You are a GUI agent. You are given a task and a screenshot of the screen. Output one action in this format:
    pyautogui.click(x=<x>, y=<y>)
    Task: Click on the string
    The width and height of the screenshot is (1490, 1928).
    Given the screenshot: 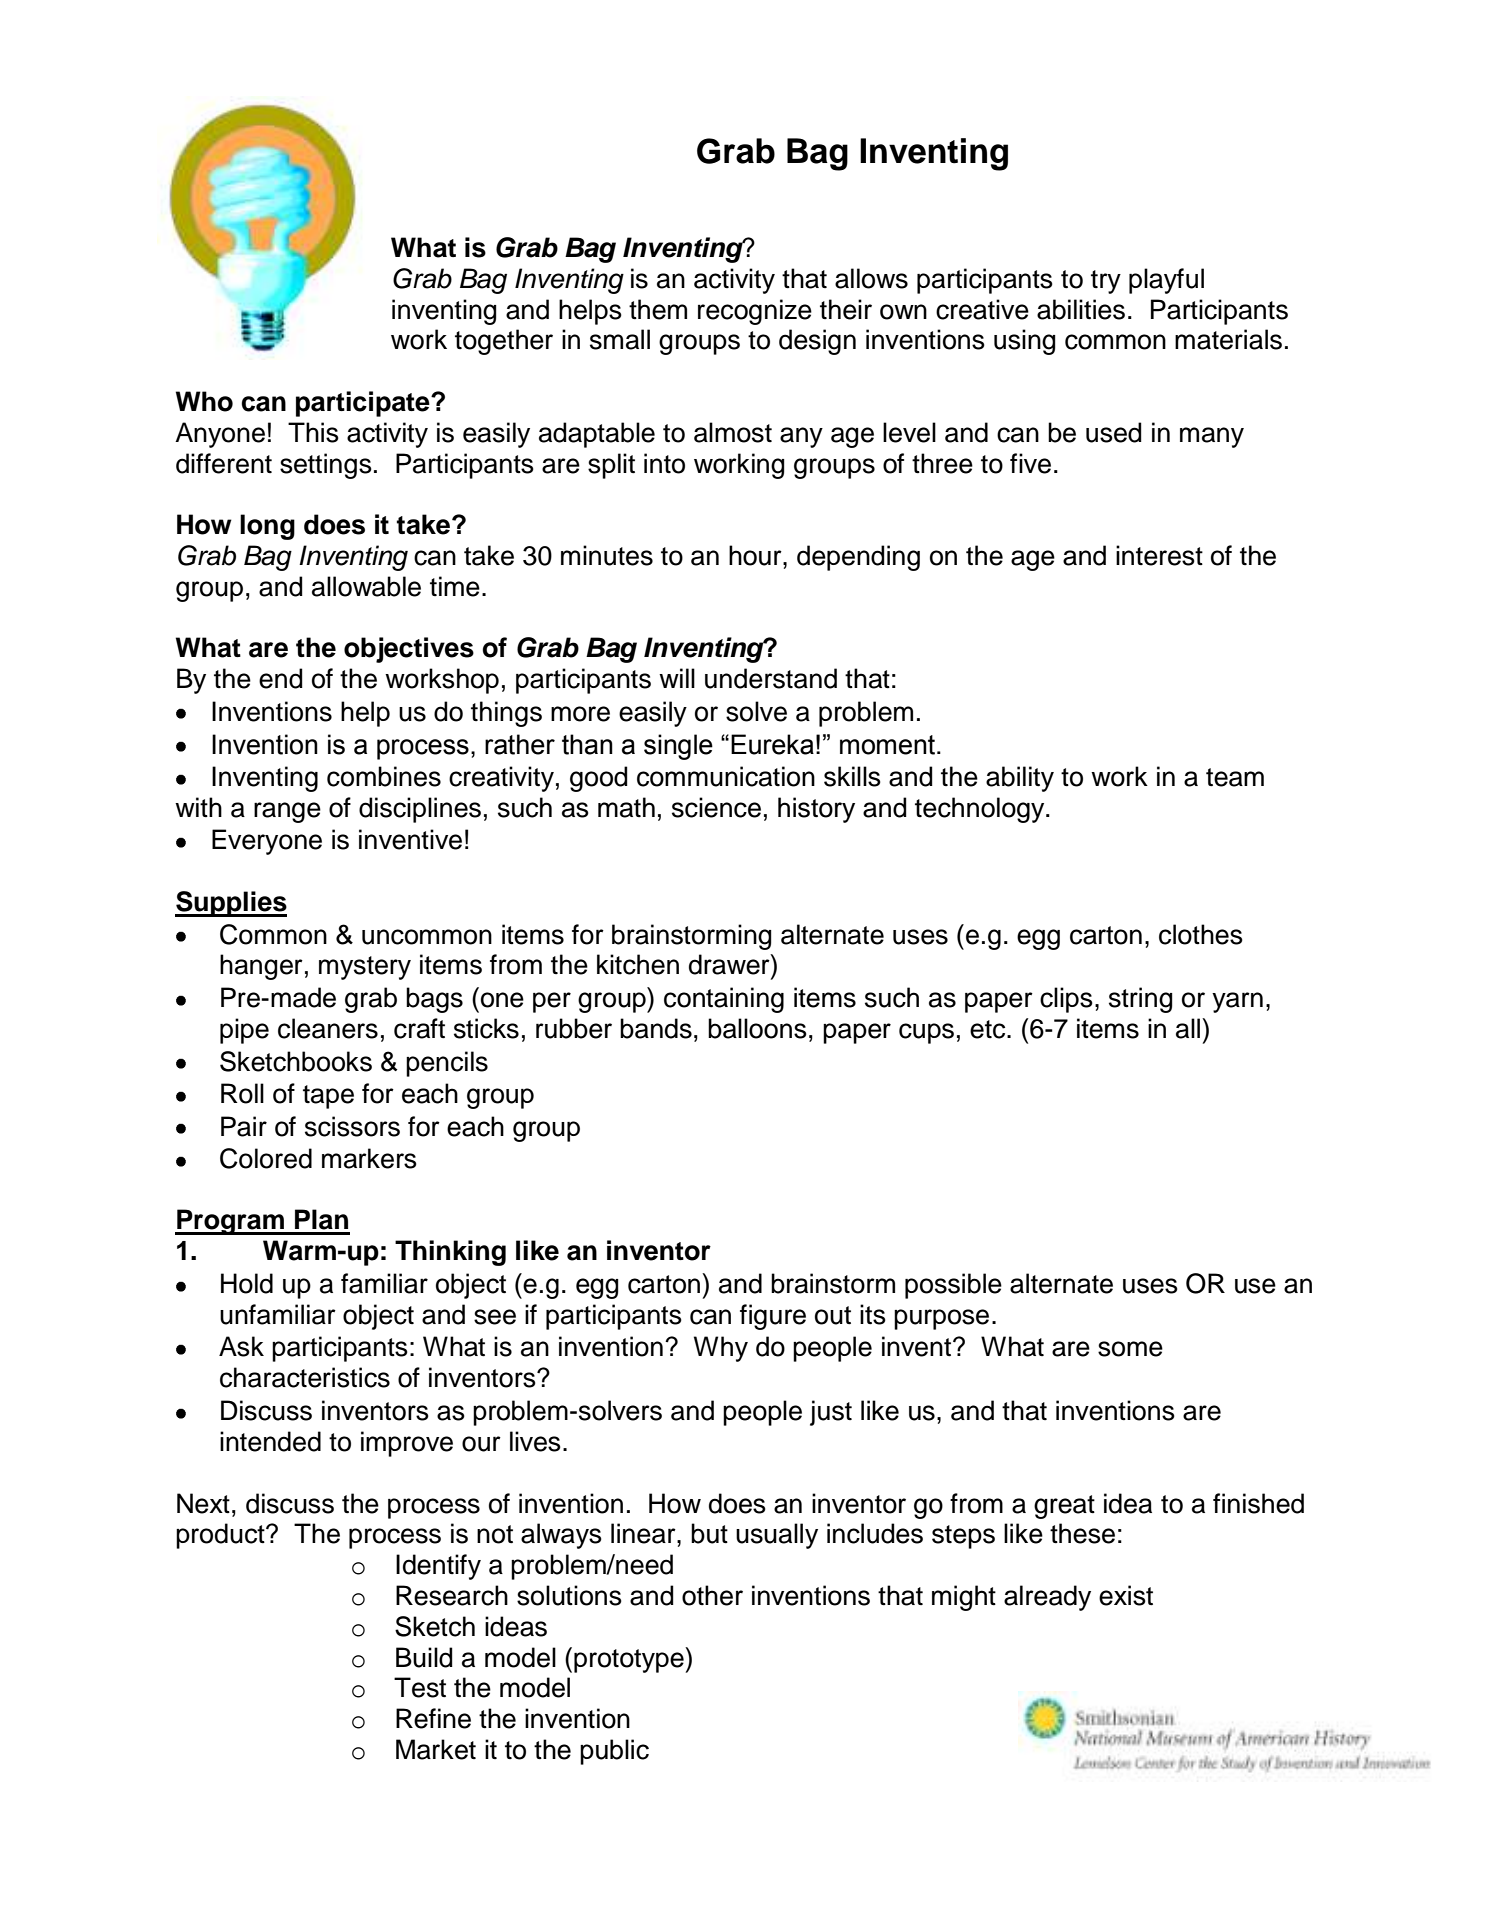 What is the action you would take?
    pyautogui.click(x=1141, y=1000)
